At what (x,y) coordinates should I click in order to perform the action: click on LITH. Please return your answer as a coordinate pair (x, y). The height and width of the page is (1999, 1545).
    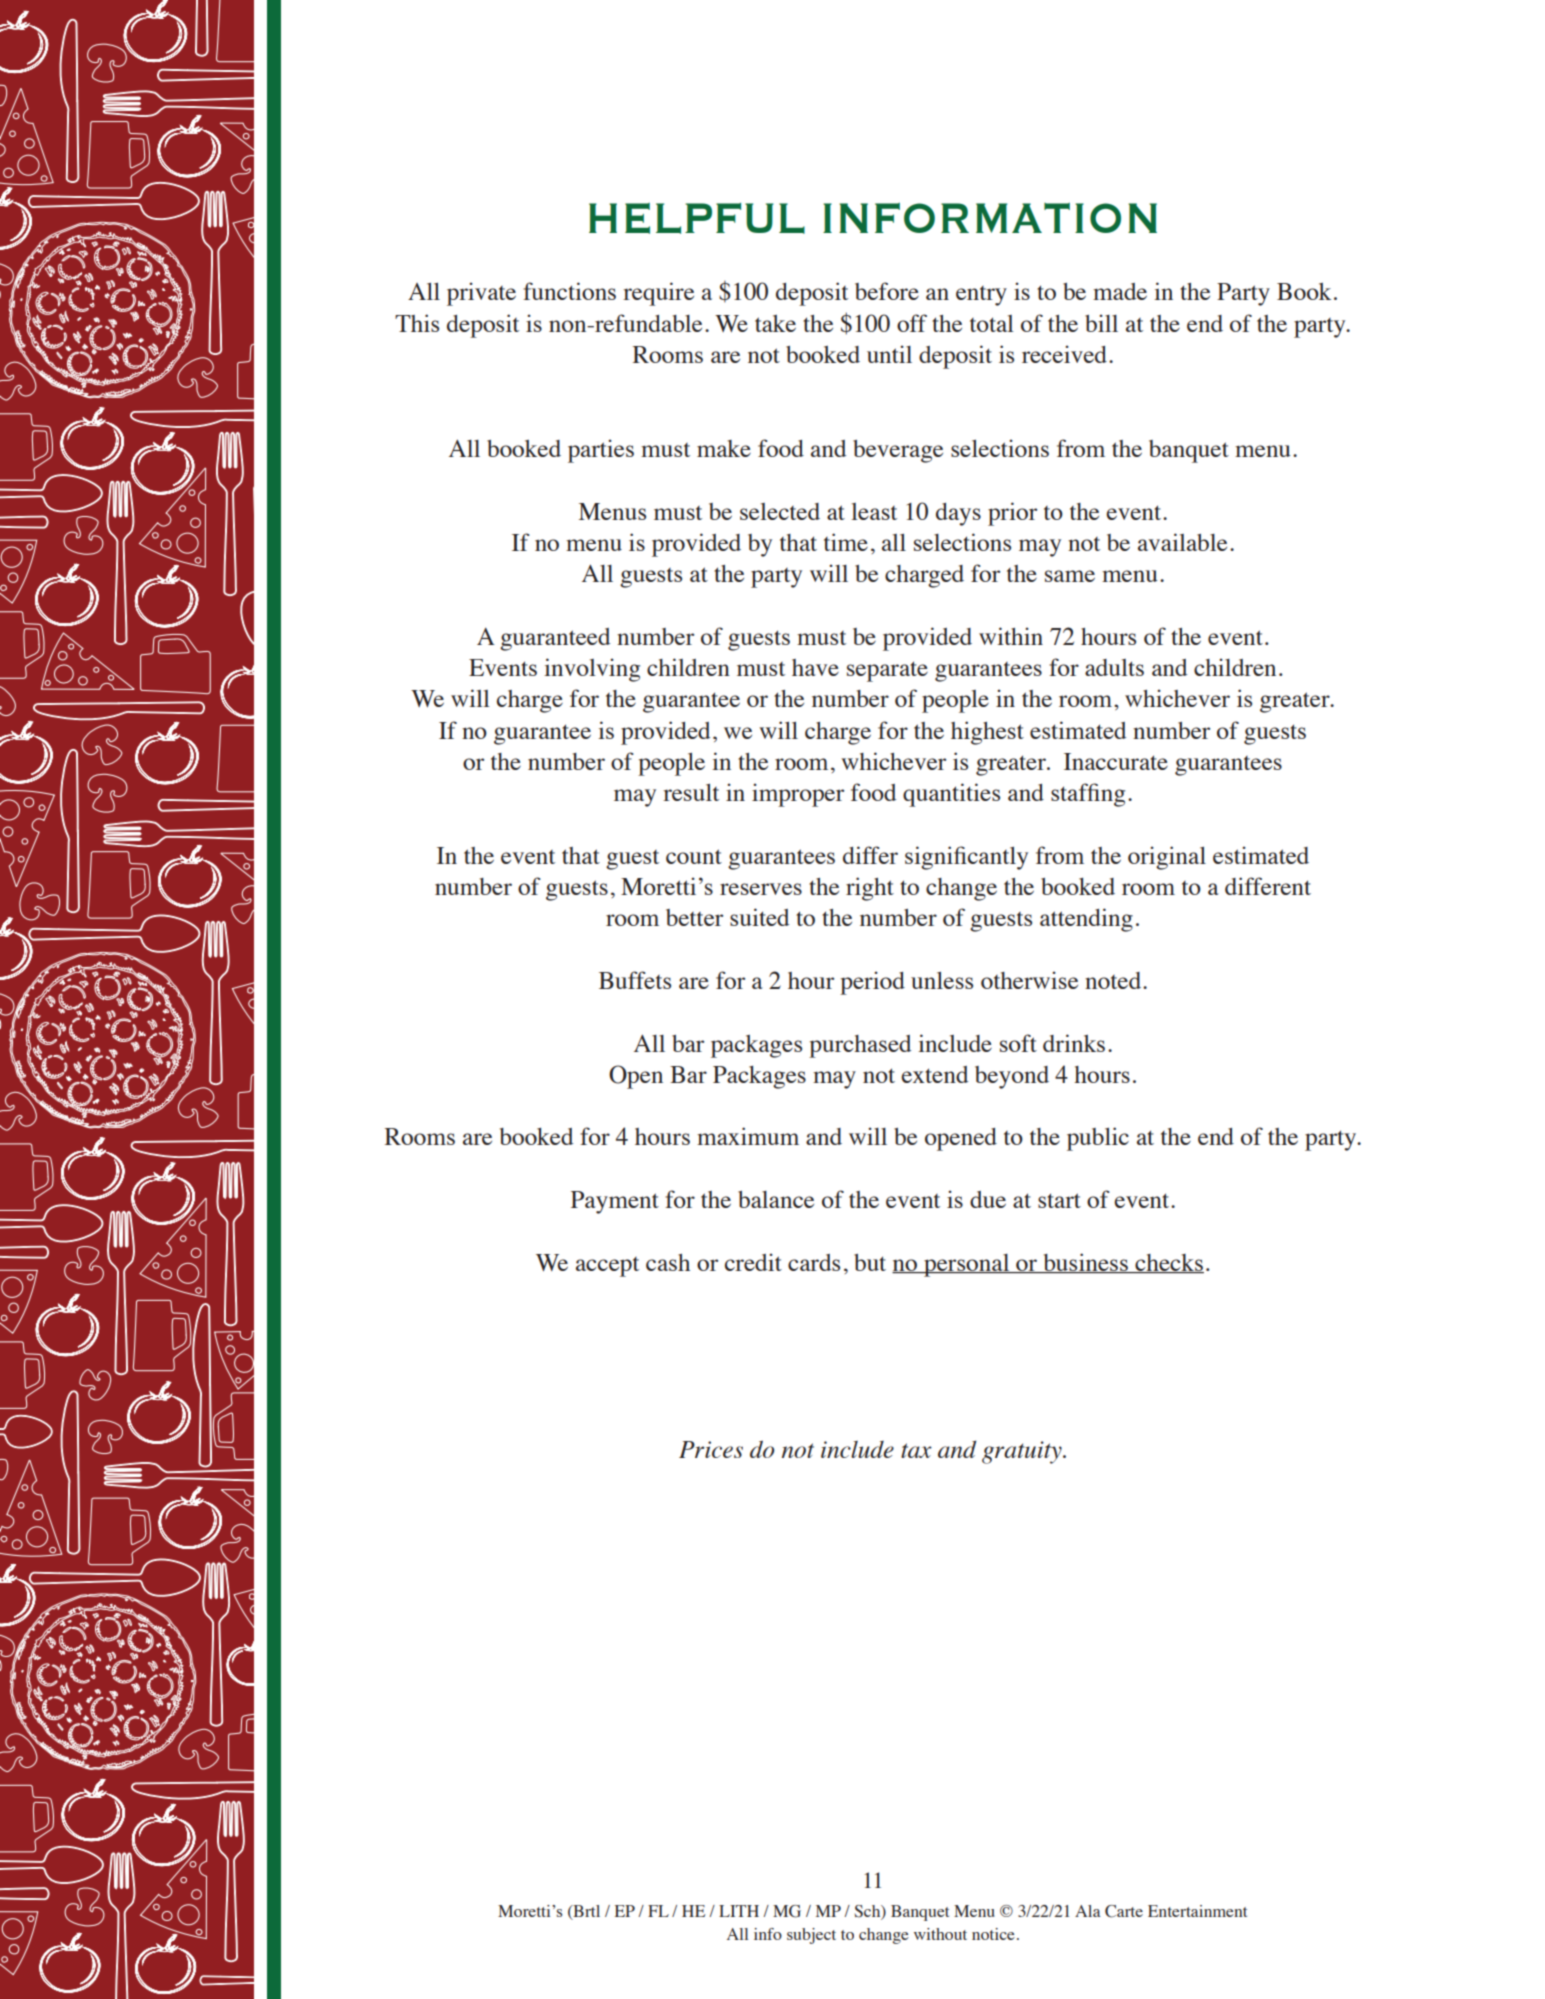
    Looking at the image, I should click on (739, 1911).
